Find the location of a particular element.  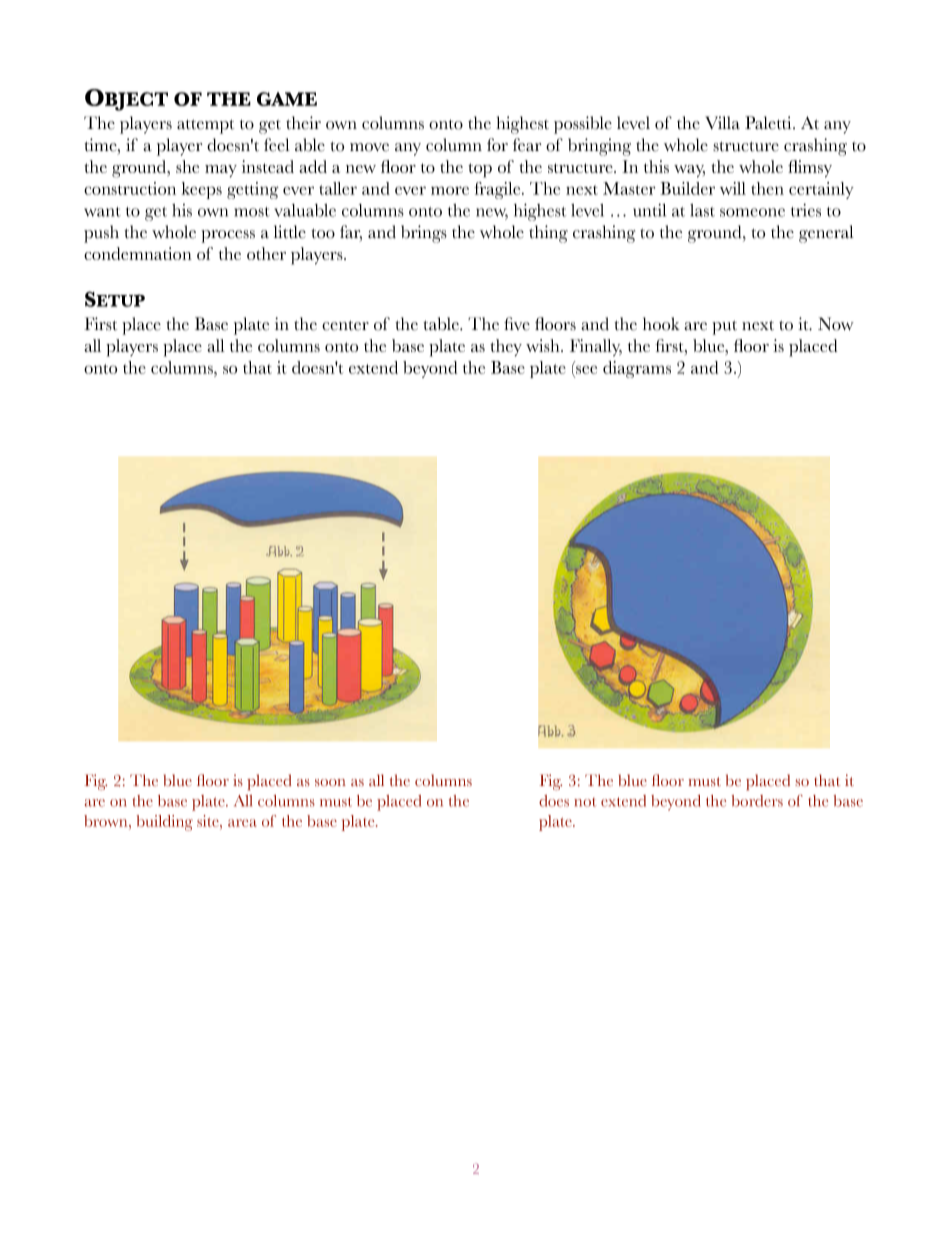

they is located at coordinates (506, 347).
